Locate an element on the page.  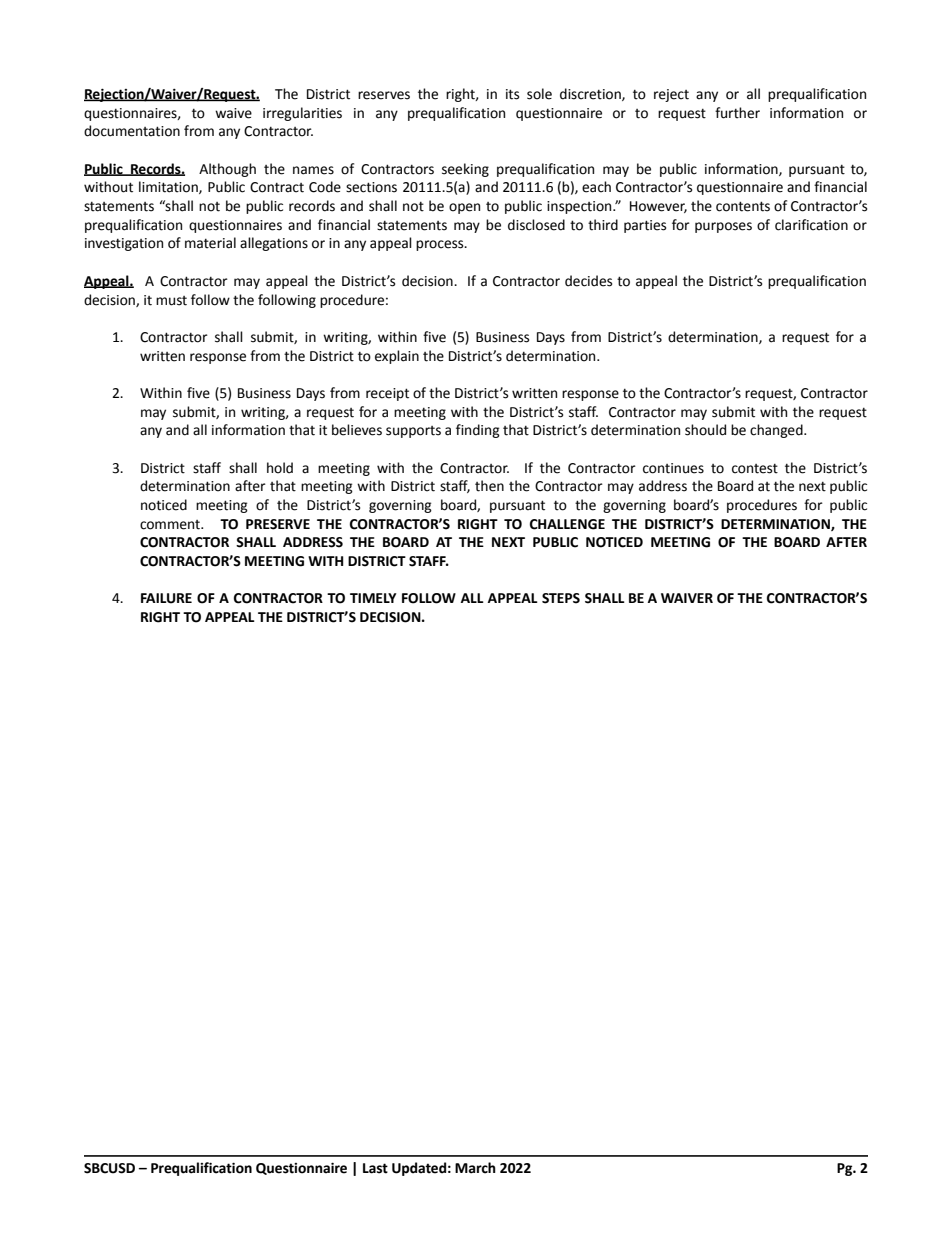
TIMELY is located at coordinates (373, 598).
